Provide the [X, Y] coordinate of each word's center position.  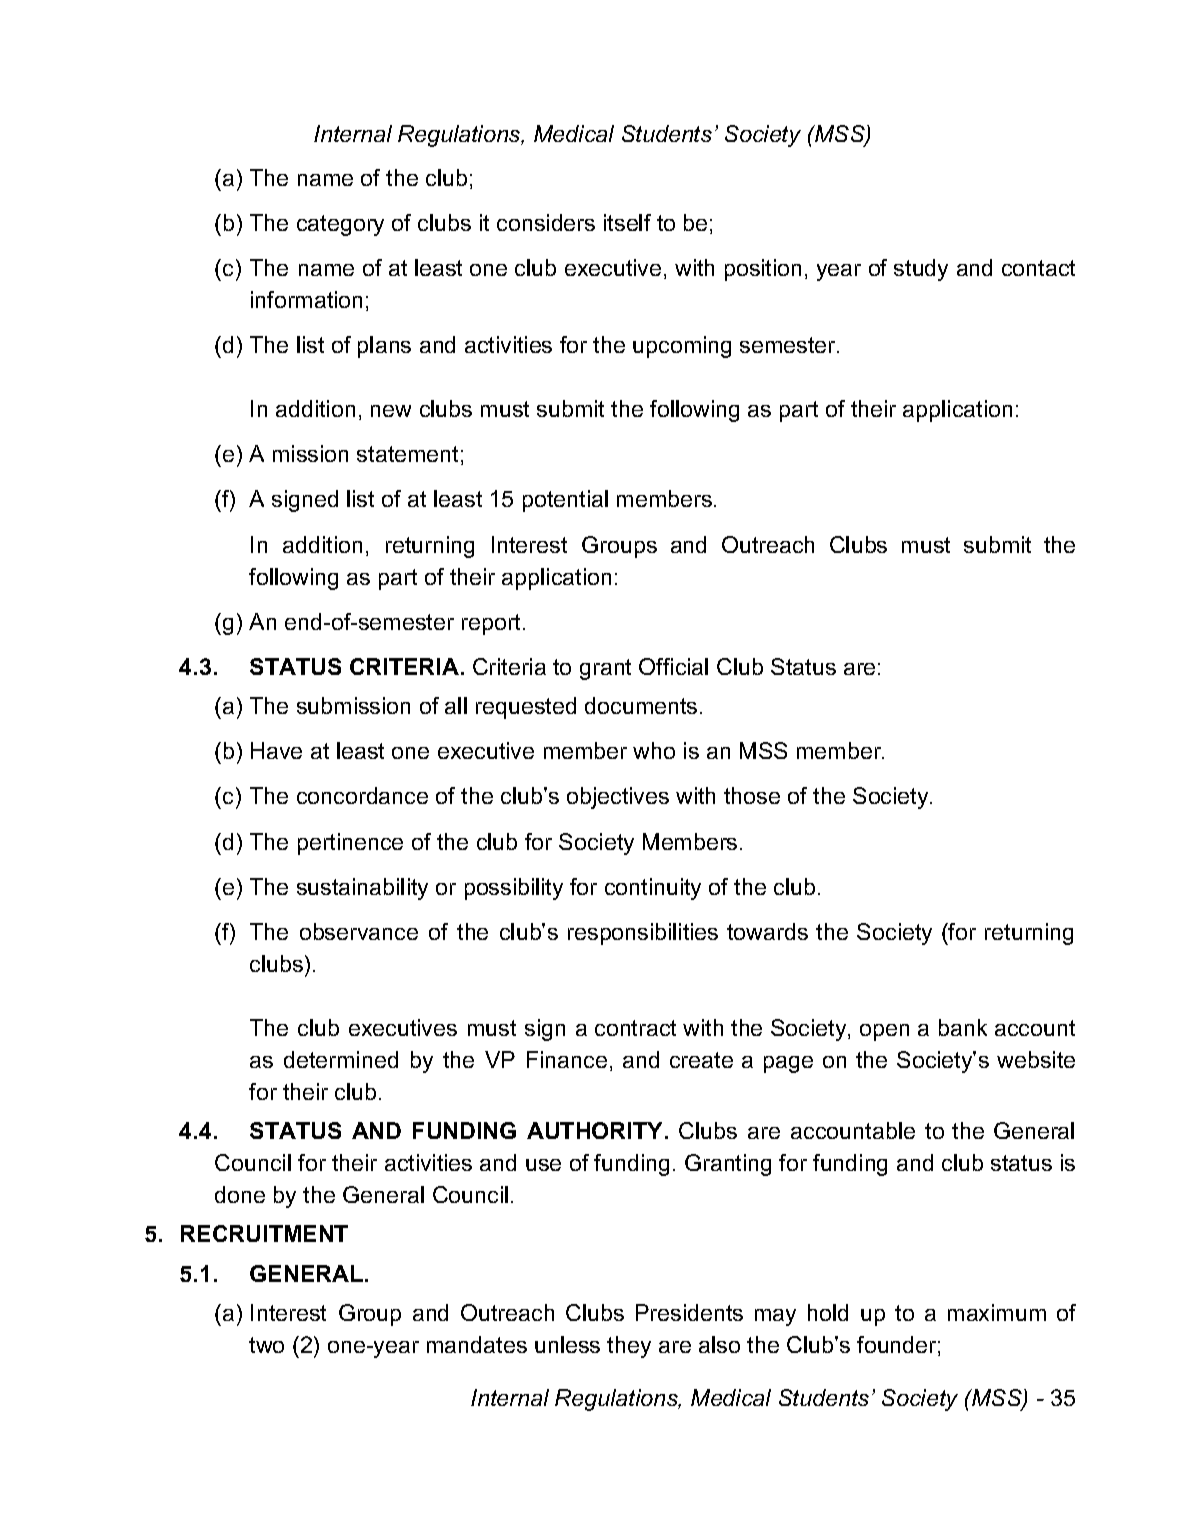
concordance [362, 795]
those [752, 795]
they [629, 1347]
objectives [618, 798]
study [921, 270]
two [266, 1345]
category [340, 225]
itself [627, 222]
